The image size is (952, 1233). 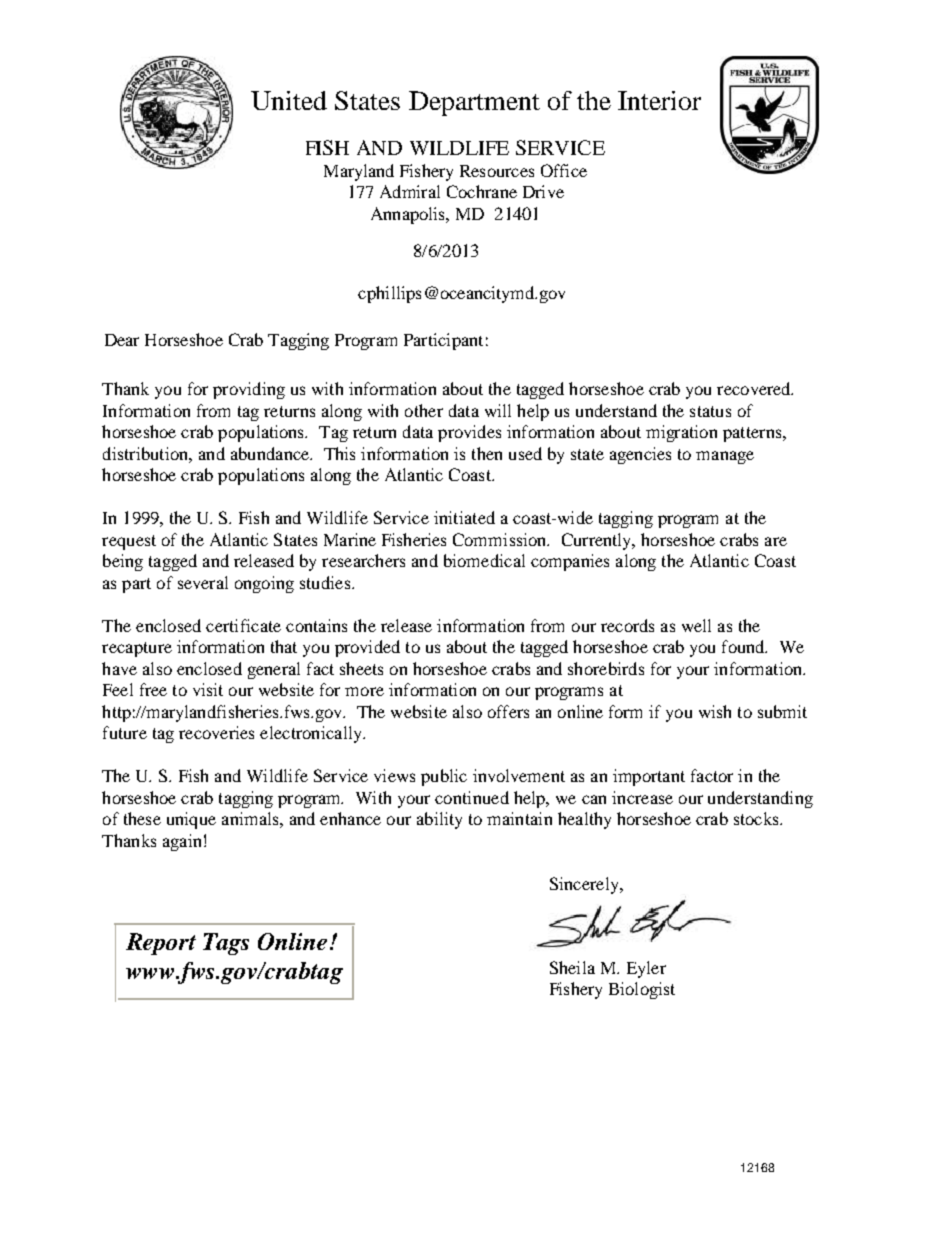 I want to click on Resources, so click(x=497, y=171).
